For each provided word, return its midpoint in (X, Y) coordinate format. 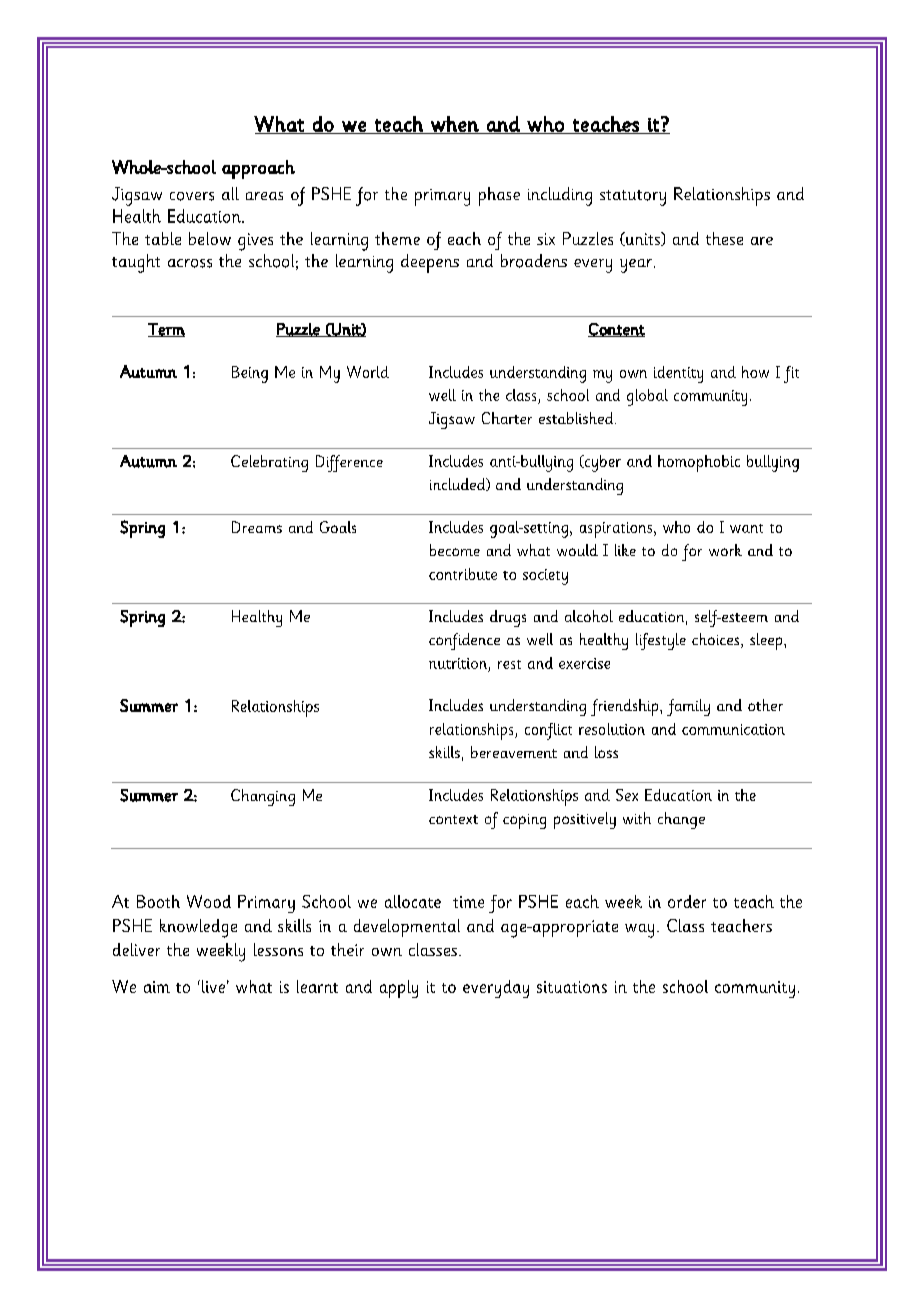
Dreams (257, 527)
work (725, 550)
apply (399, 989)
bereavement (514, 752)
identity (678, 374)
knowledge (198, 928)
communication (733, 729)
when (455, 125)
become (455, 550)
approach (258, 169)
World (368, 372)
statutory (633, 198)
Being (250, 374)
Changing (263, 797)
